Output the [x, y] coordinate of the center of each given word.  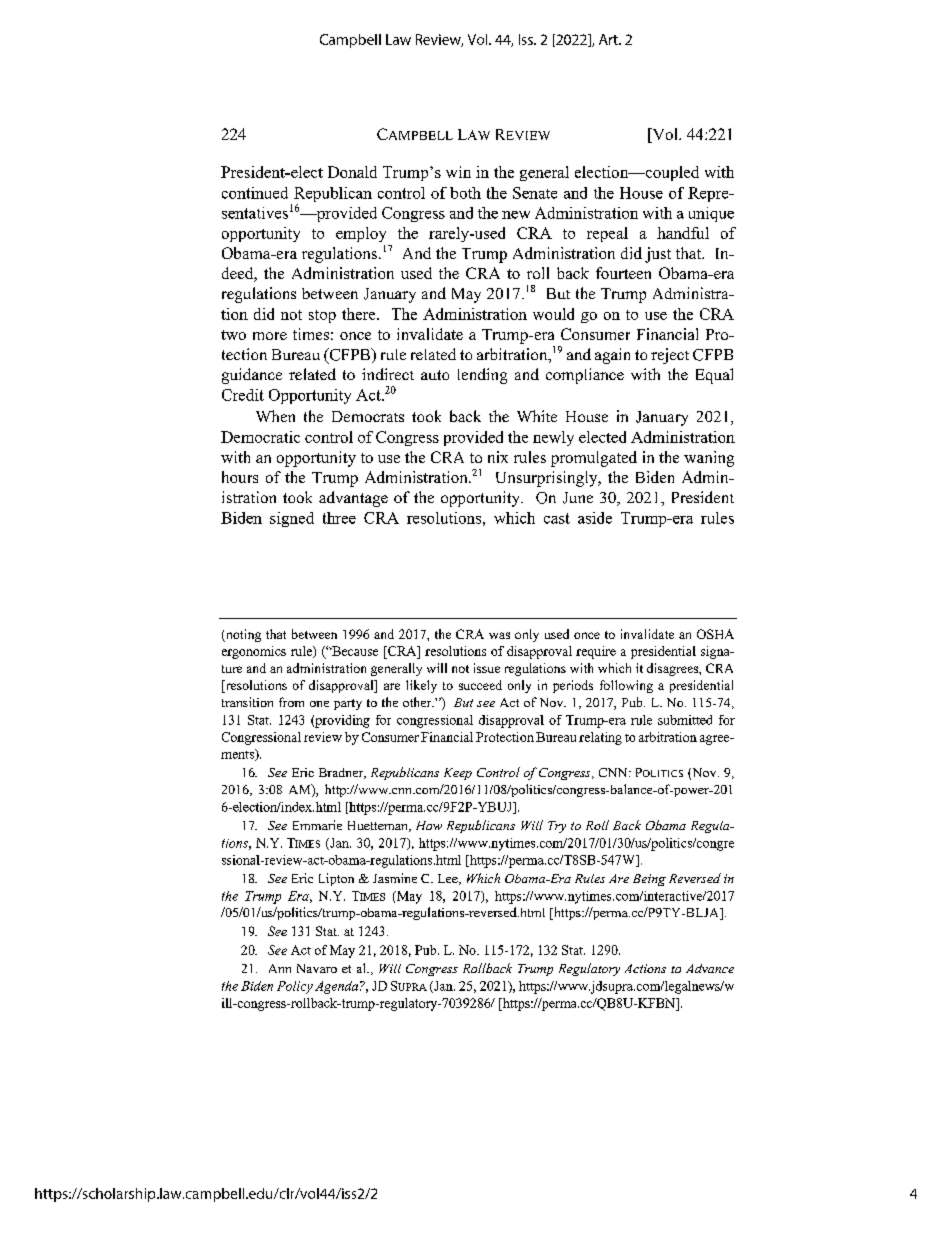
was [499, 635]
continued [255, 193]
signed [292, 519]
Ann [280, 968]
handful [683, 233]
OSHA [715, 634]
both [465, 193]
